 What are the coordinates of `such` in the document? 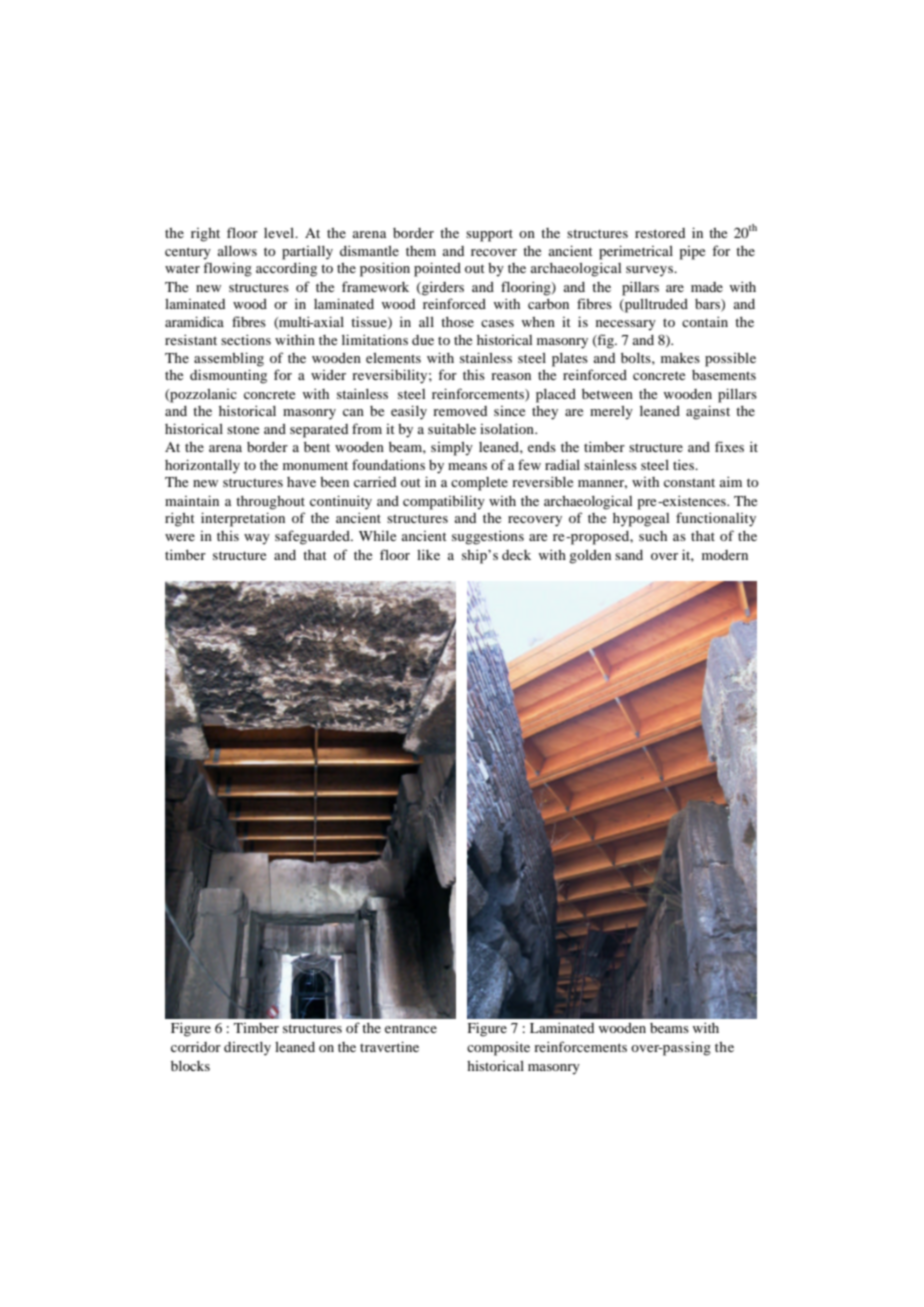 It's located at (653, 536).
